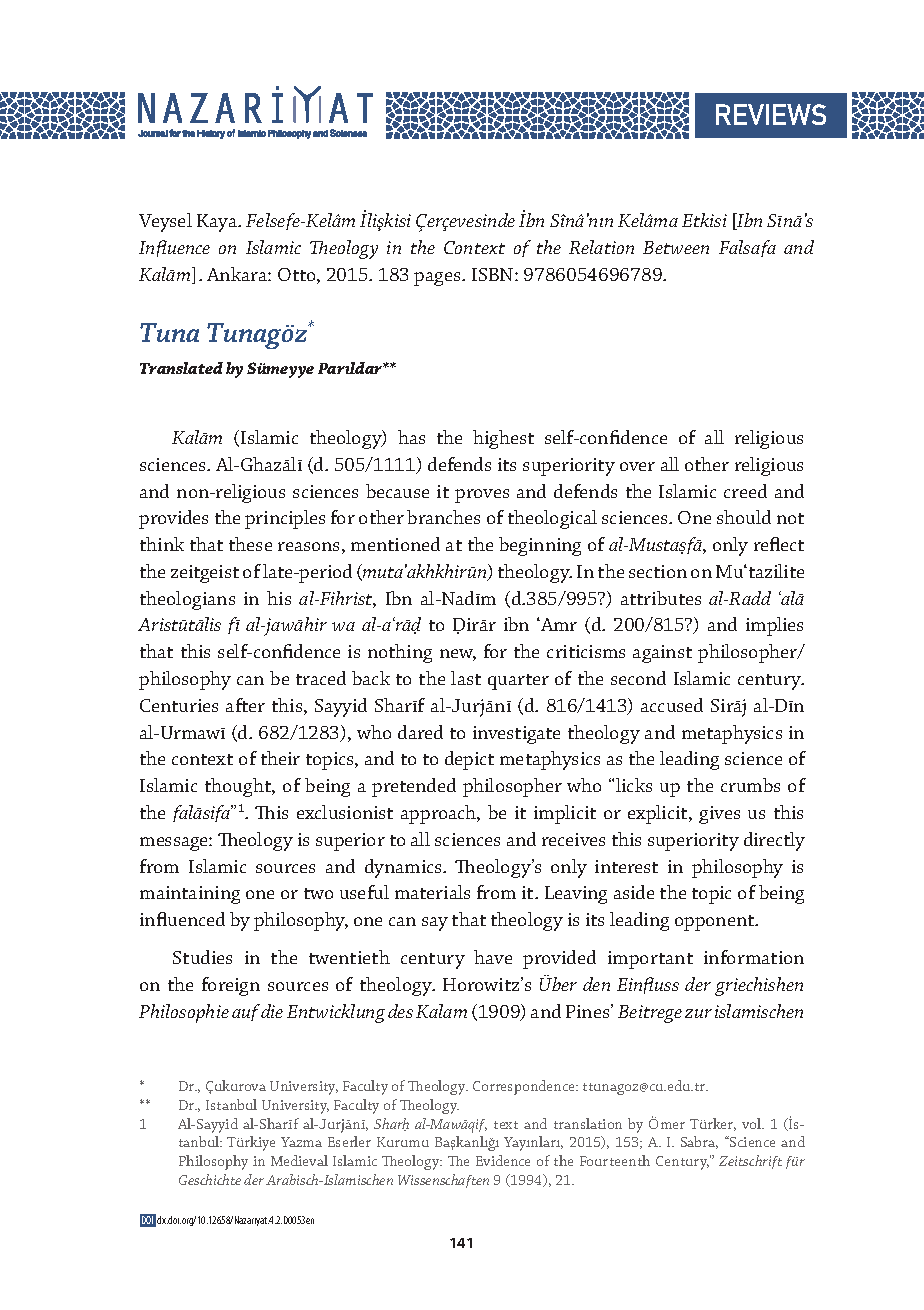 The width and height of the screenshot is (924, 1310). I want to click on depict, so click(469, 760).
